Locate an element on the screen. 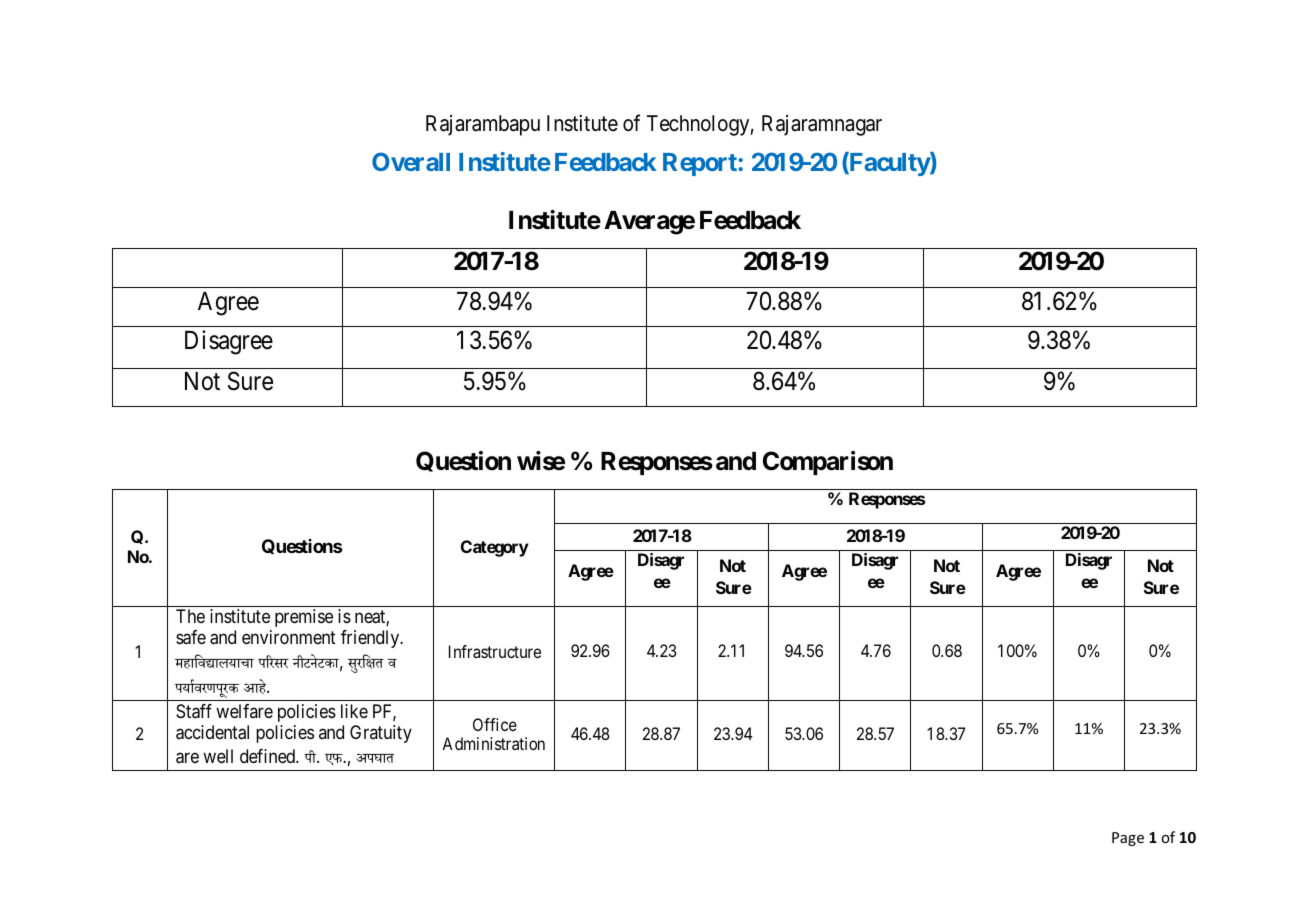  Infrastructure is located at coordinates (495, 651).
